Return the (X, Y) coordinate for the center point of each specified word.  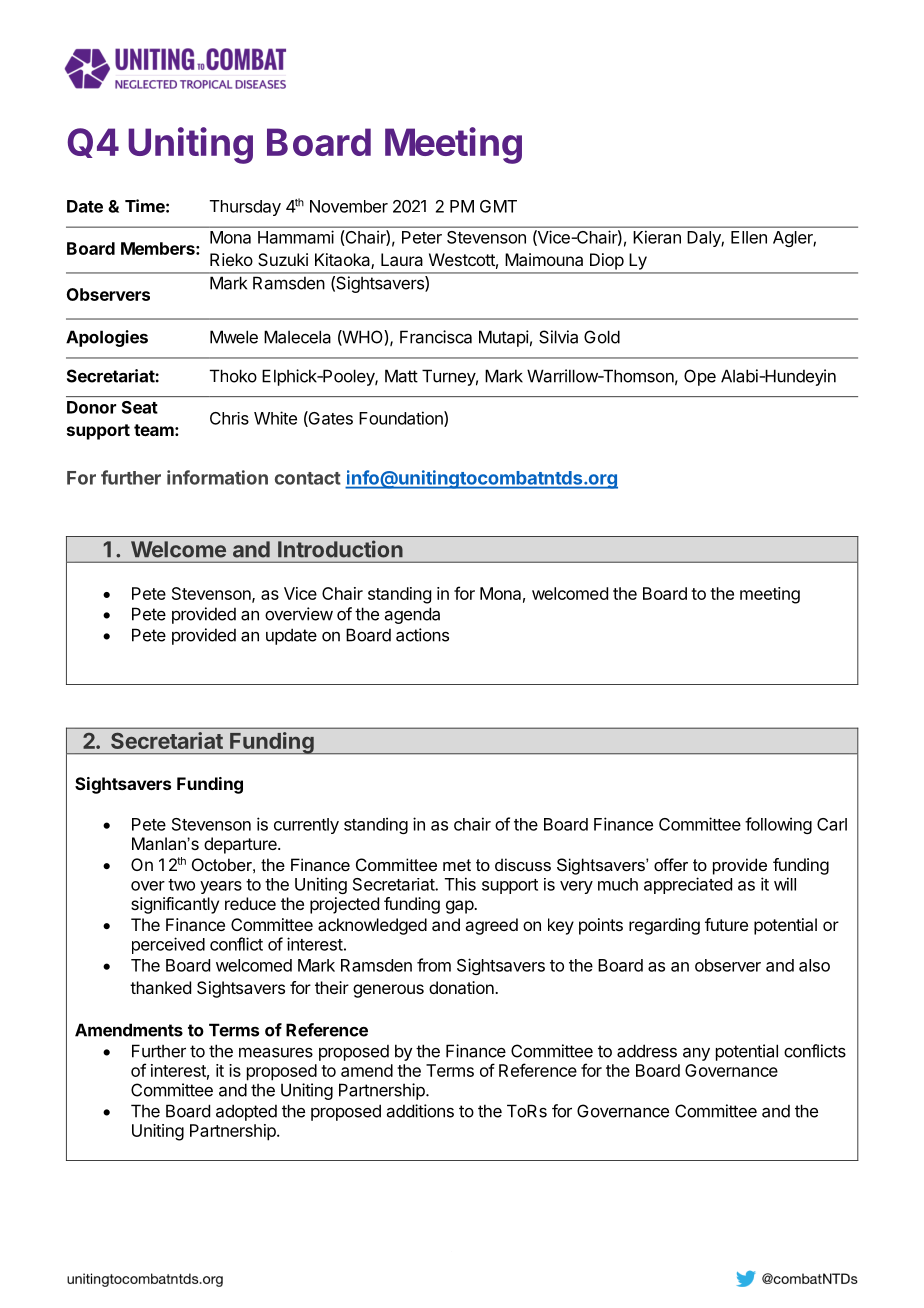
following (778, 825)
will (785, 884)
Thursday (245, 208)
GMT (498, 206)
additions (420, 1111)
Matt (401, 376)
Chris (229, 418)
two (181, 885)
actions (422, 635)
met (457, 865)
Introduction (340, 549)
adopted (246, 1112)
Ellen (749, 237)
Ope (700, 377)
